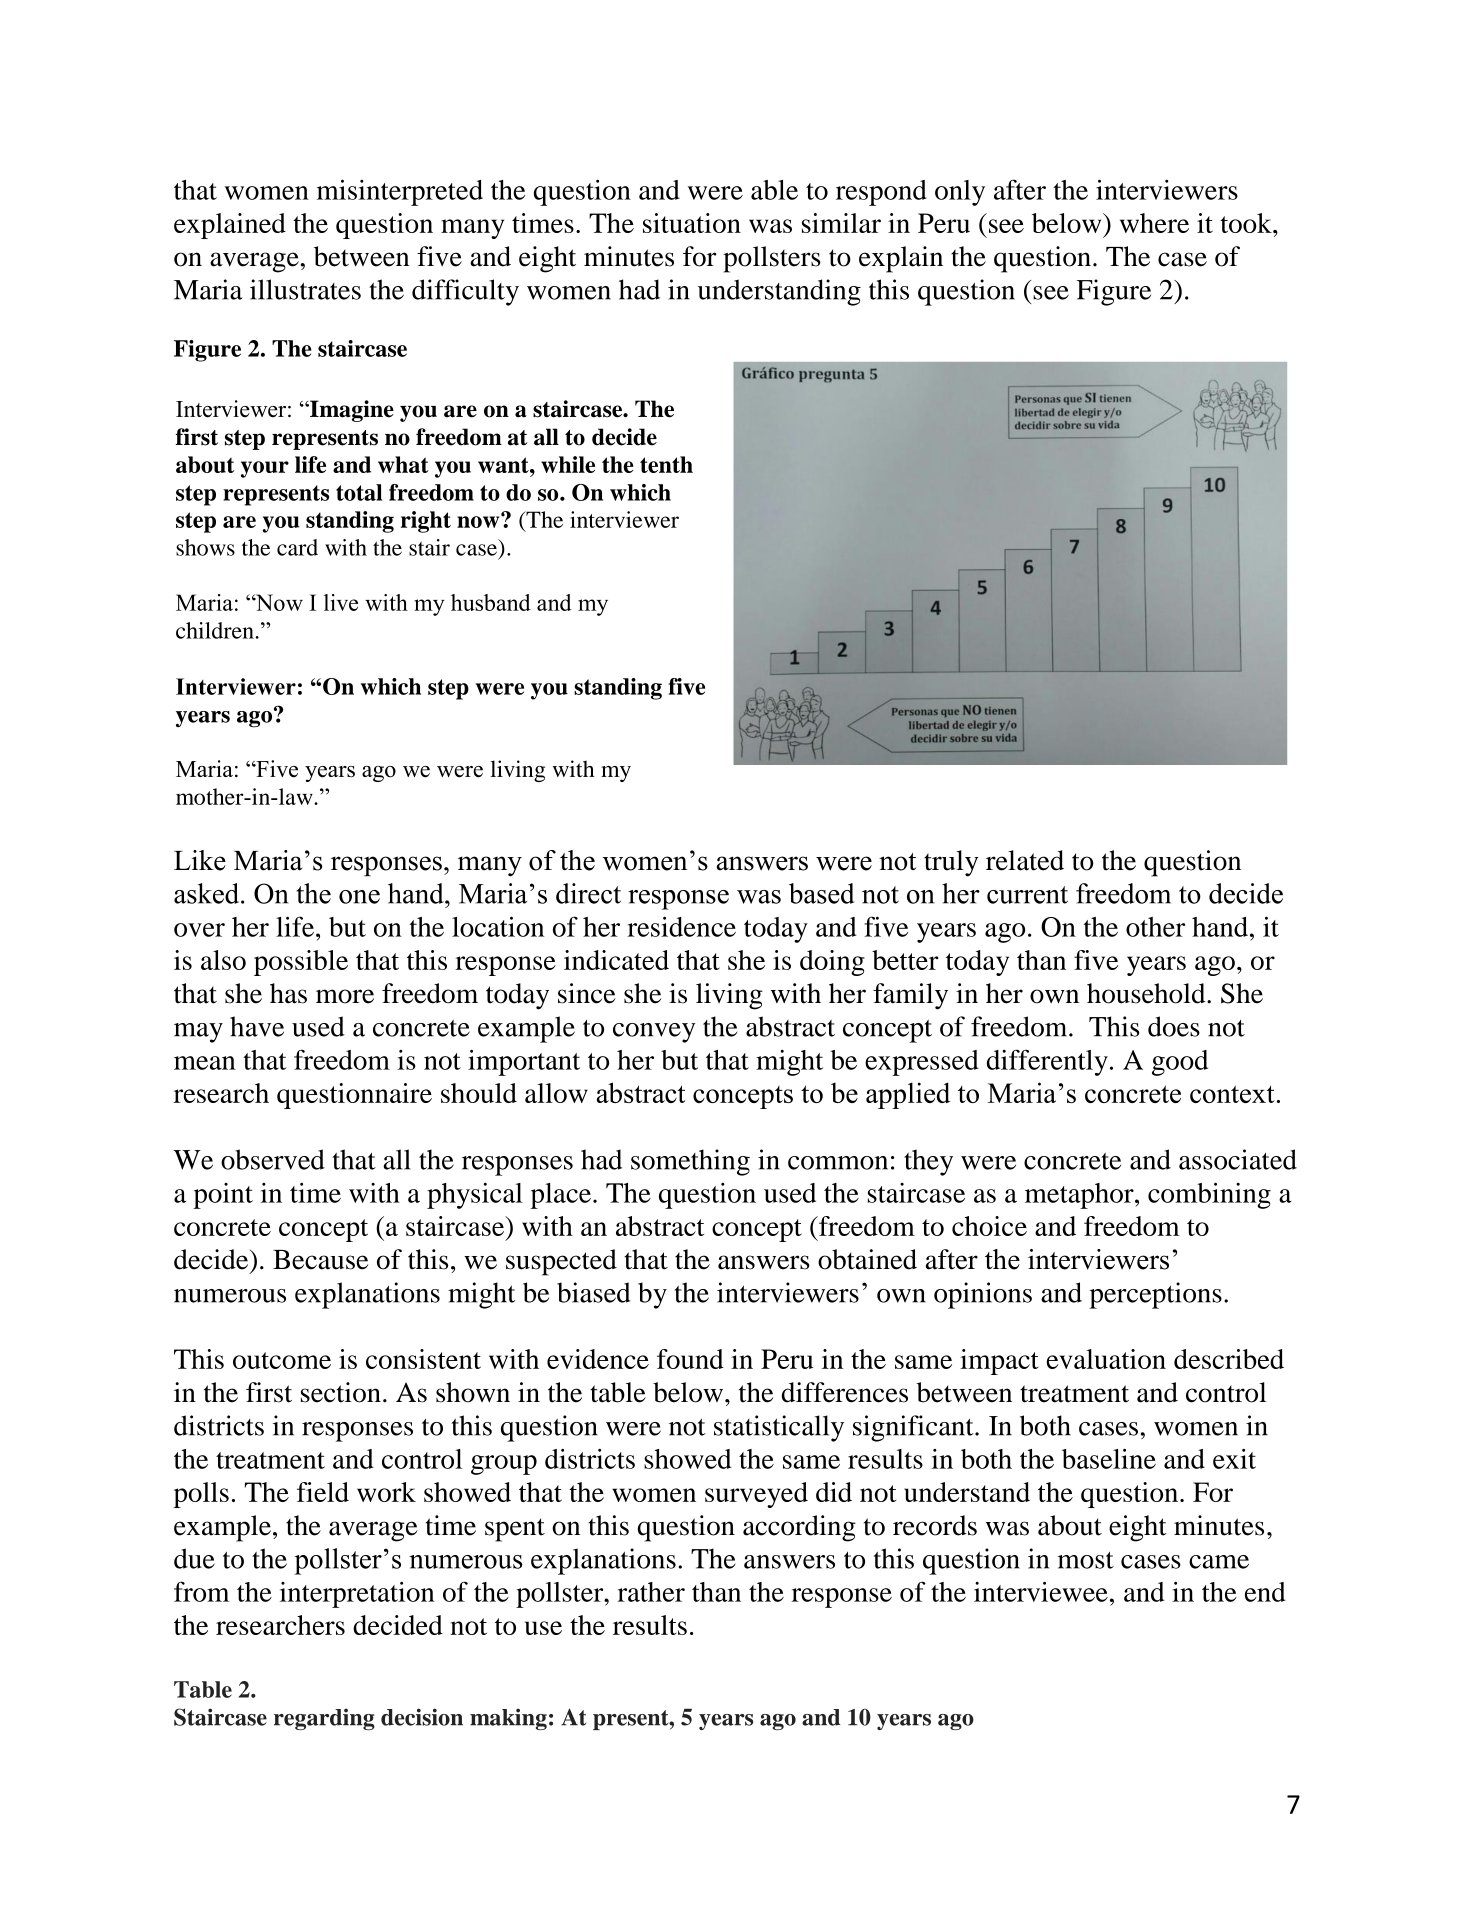 The image size is (1474, 1908). Describe the element at coordinates (651, 1592) in the document. I see `rather` at that location.
